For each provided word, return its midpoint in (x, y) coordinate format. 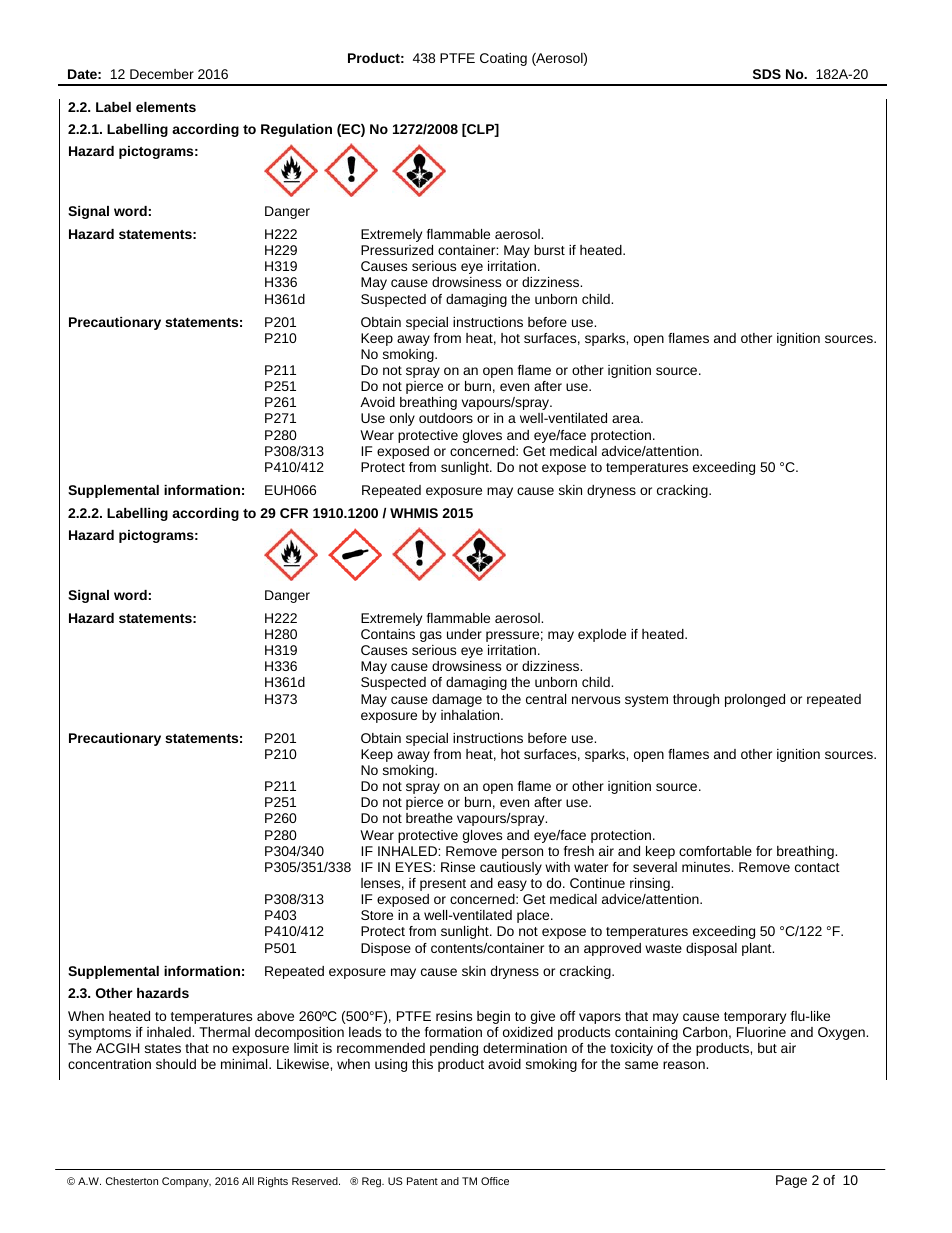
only (402, 419)
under (464, 634)
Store (377, 915)
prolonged (755, 700)
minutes (707, 867)
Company (186, 1182)
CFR (294, 513)
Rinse (458, 867)
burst (549, 250)
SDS (767, 74)
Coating (503, 59)
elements (166, 107)
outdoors (446, 418)
